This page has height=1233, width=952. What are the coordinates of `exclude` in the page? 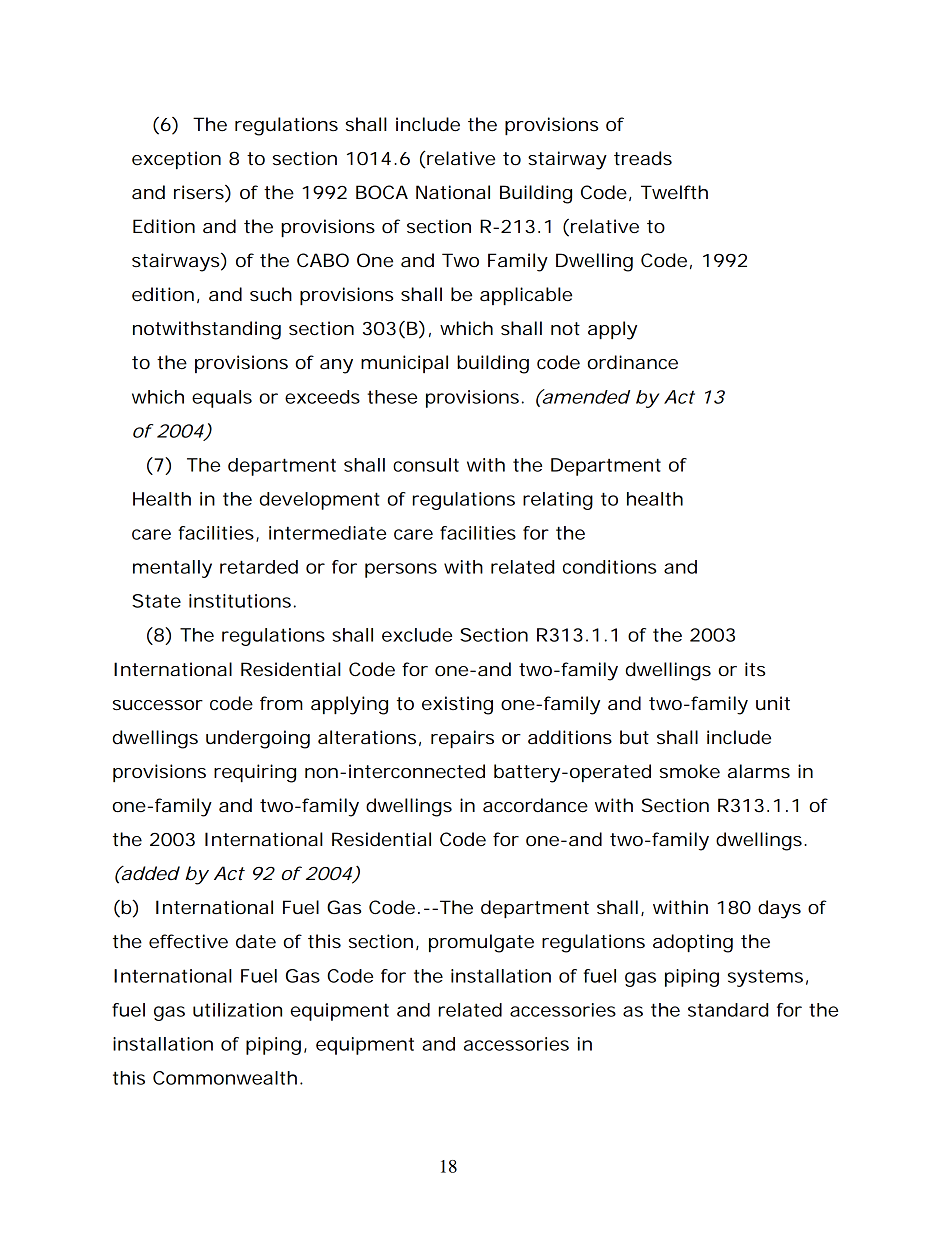 It's located at (417, 635).
